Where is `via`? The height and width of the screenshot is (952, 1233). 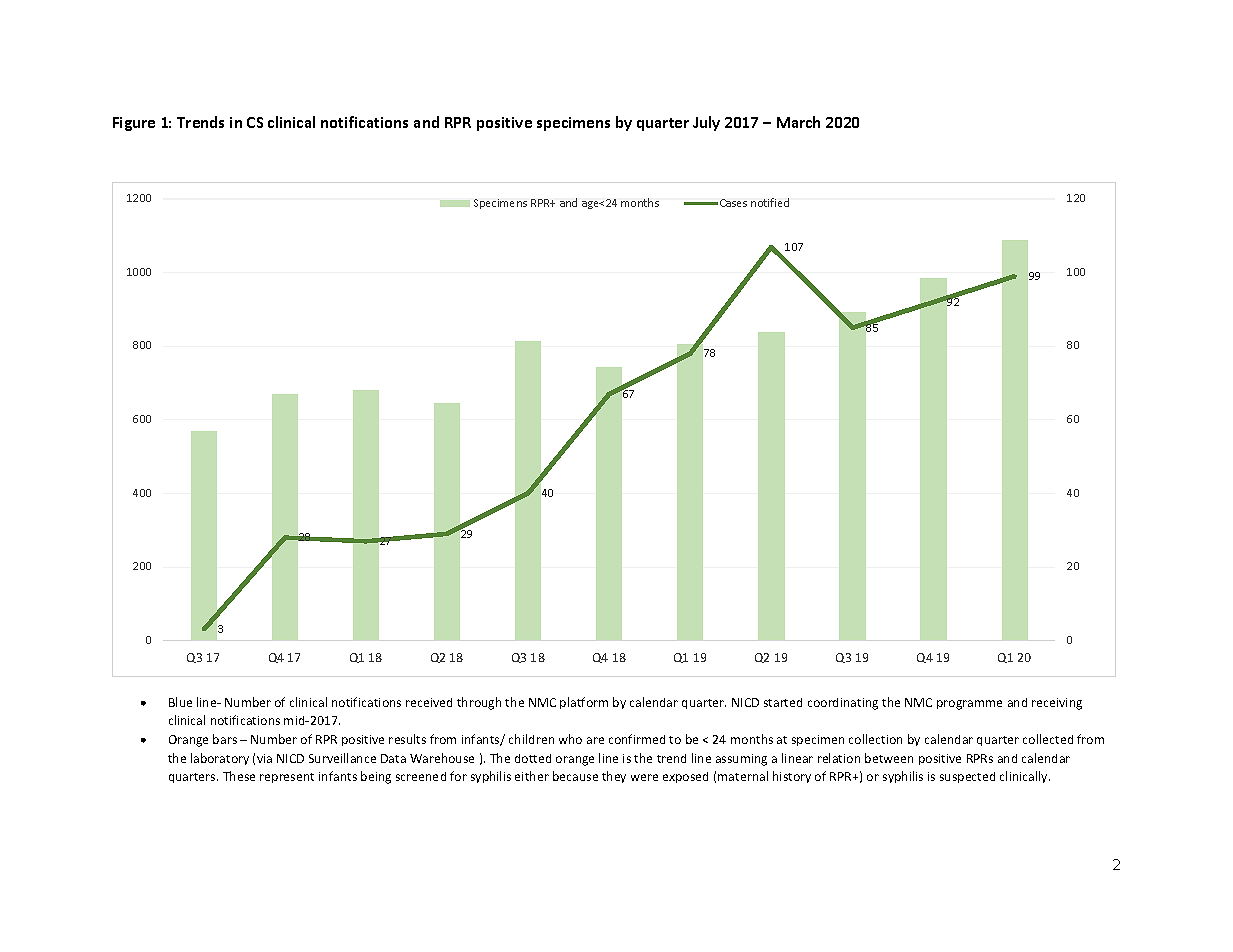 via is located at coordinates (264, 758).
